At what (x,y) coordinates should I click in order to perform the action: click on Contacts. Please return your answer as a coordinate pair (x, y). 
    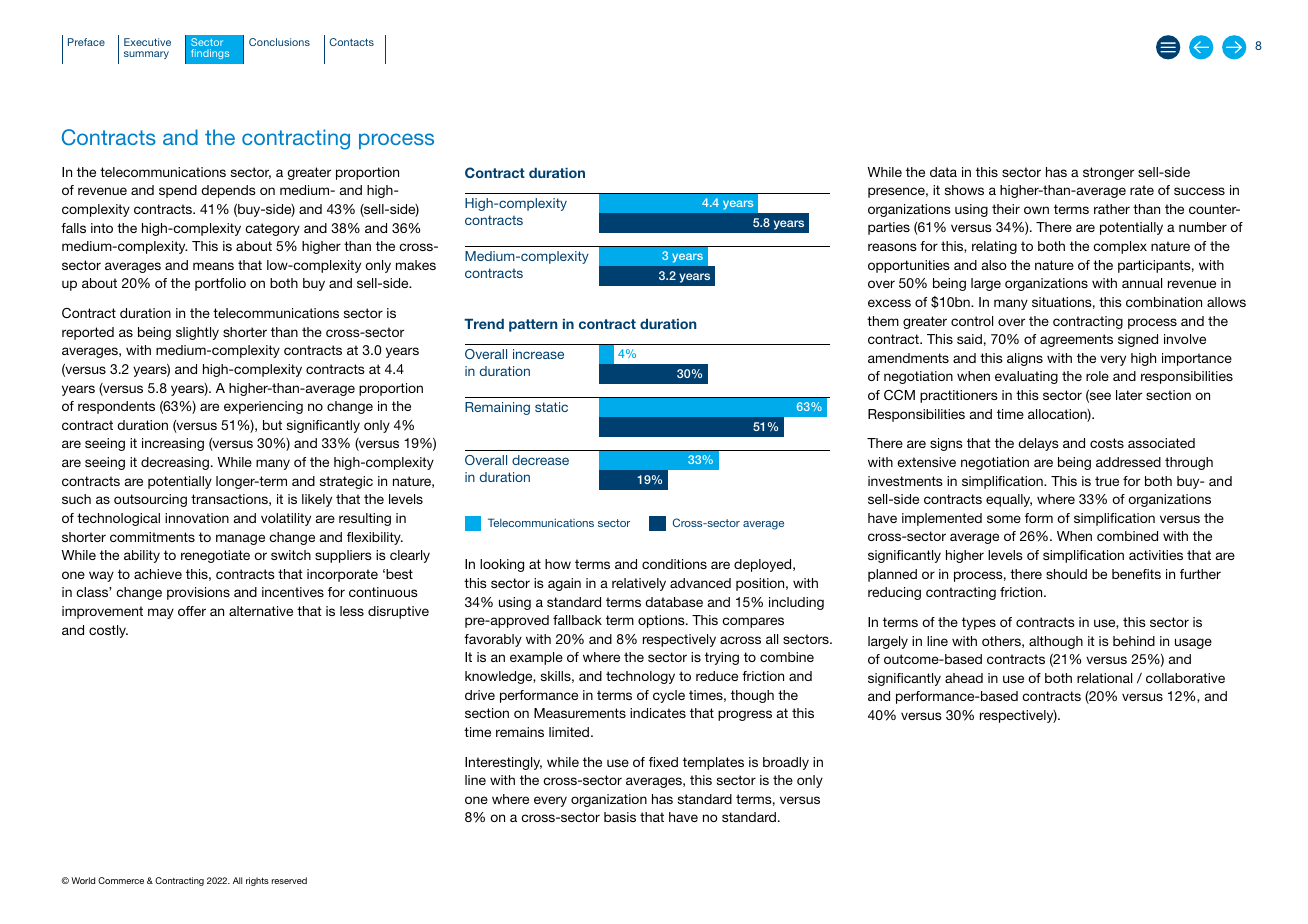
    Looking at the image, I should click on (352, 42).
